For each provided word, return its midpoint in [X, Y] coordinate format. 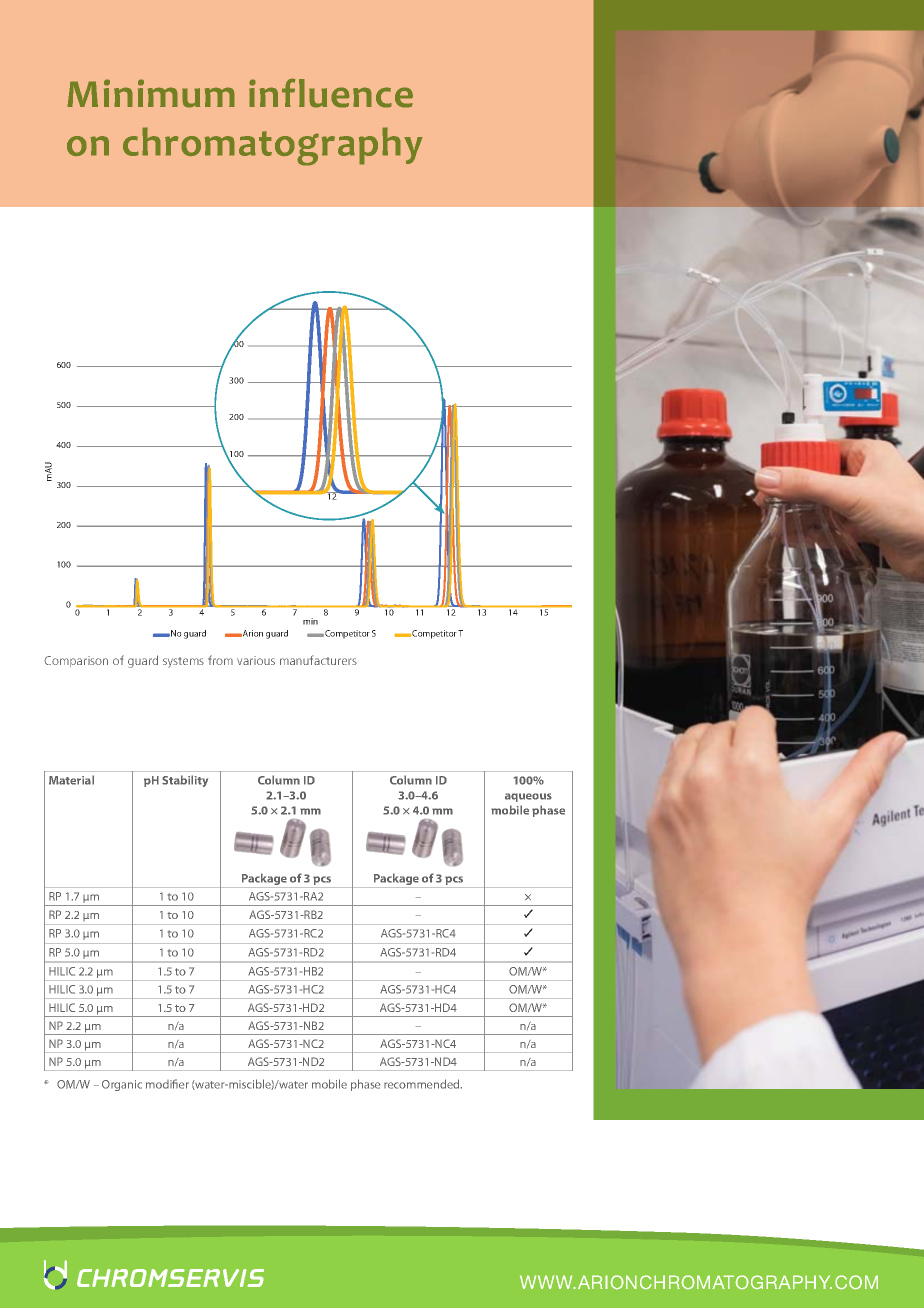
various [256, 660]
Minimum [151, 93]
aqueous [528, 797]
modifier [167, 1084]
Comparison [76, 661]
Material [71, 780]
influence [331, 93]
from [220, 660]
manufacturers [318, 660]
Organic [122, 1085]
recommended [423, 1084]
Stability [185, 781]
